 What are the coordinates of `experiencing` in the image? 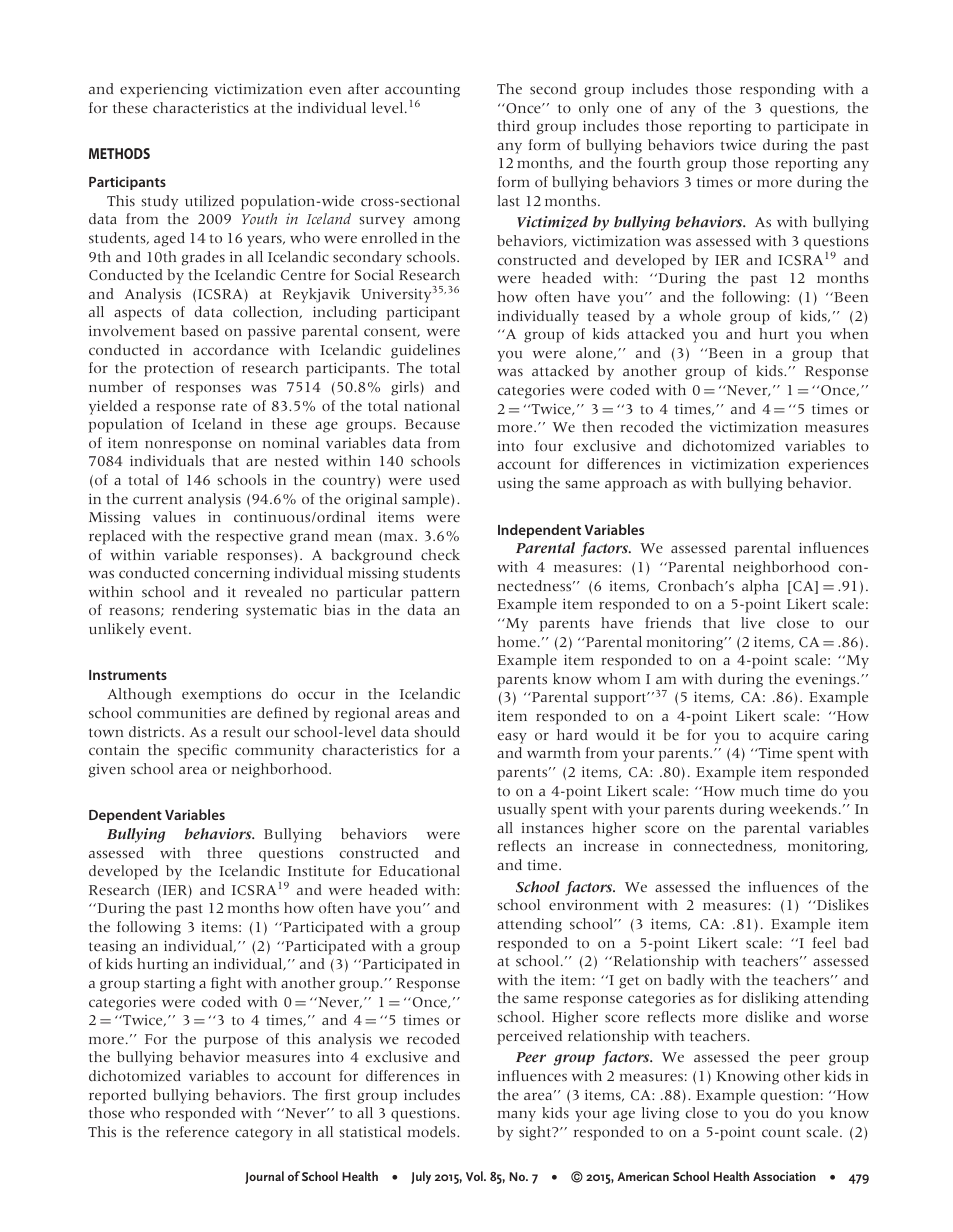 It's located at (164, 90).
